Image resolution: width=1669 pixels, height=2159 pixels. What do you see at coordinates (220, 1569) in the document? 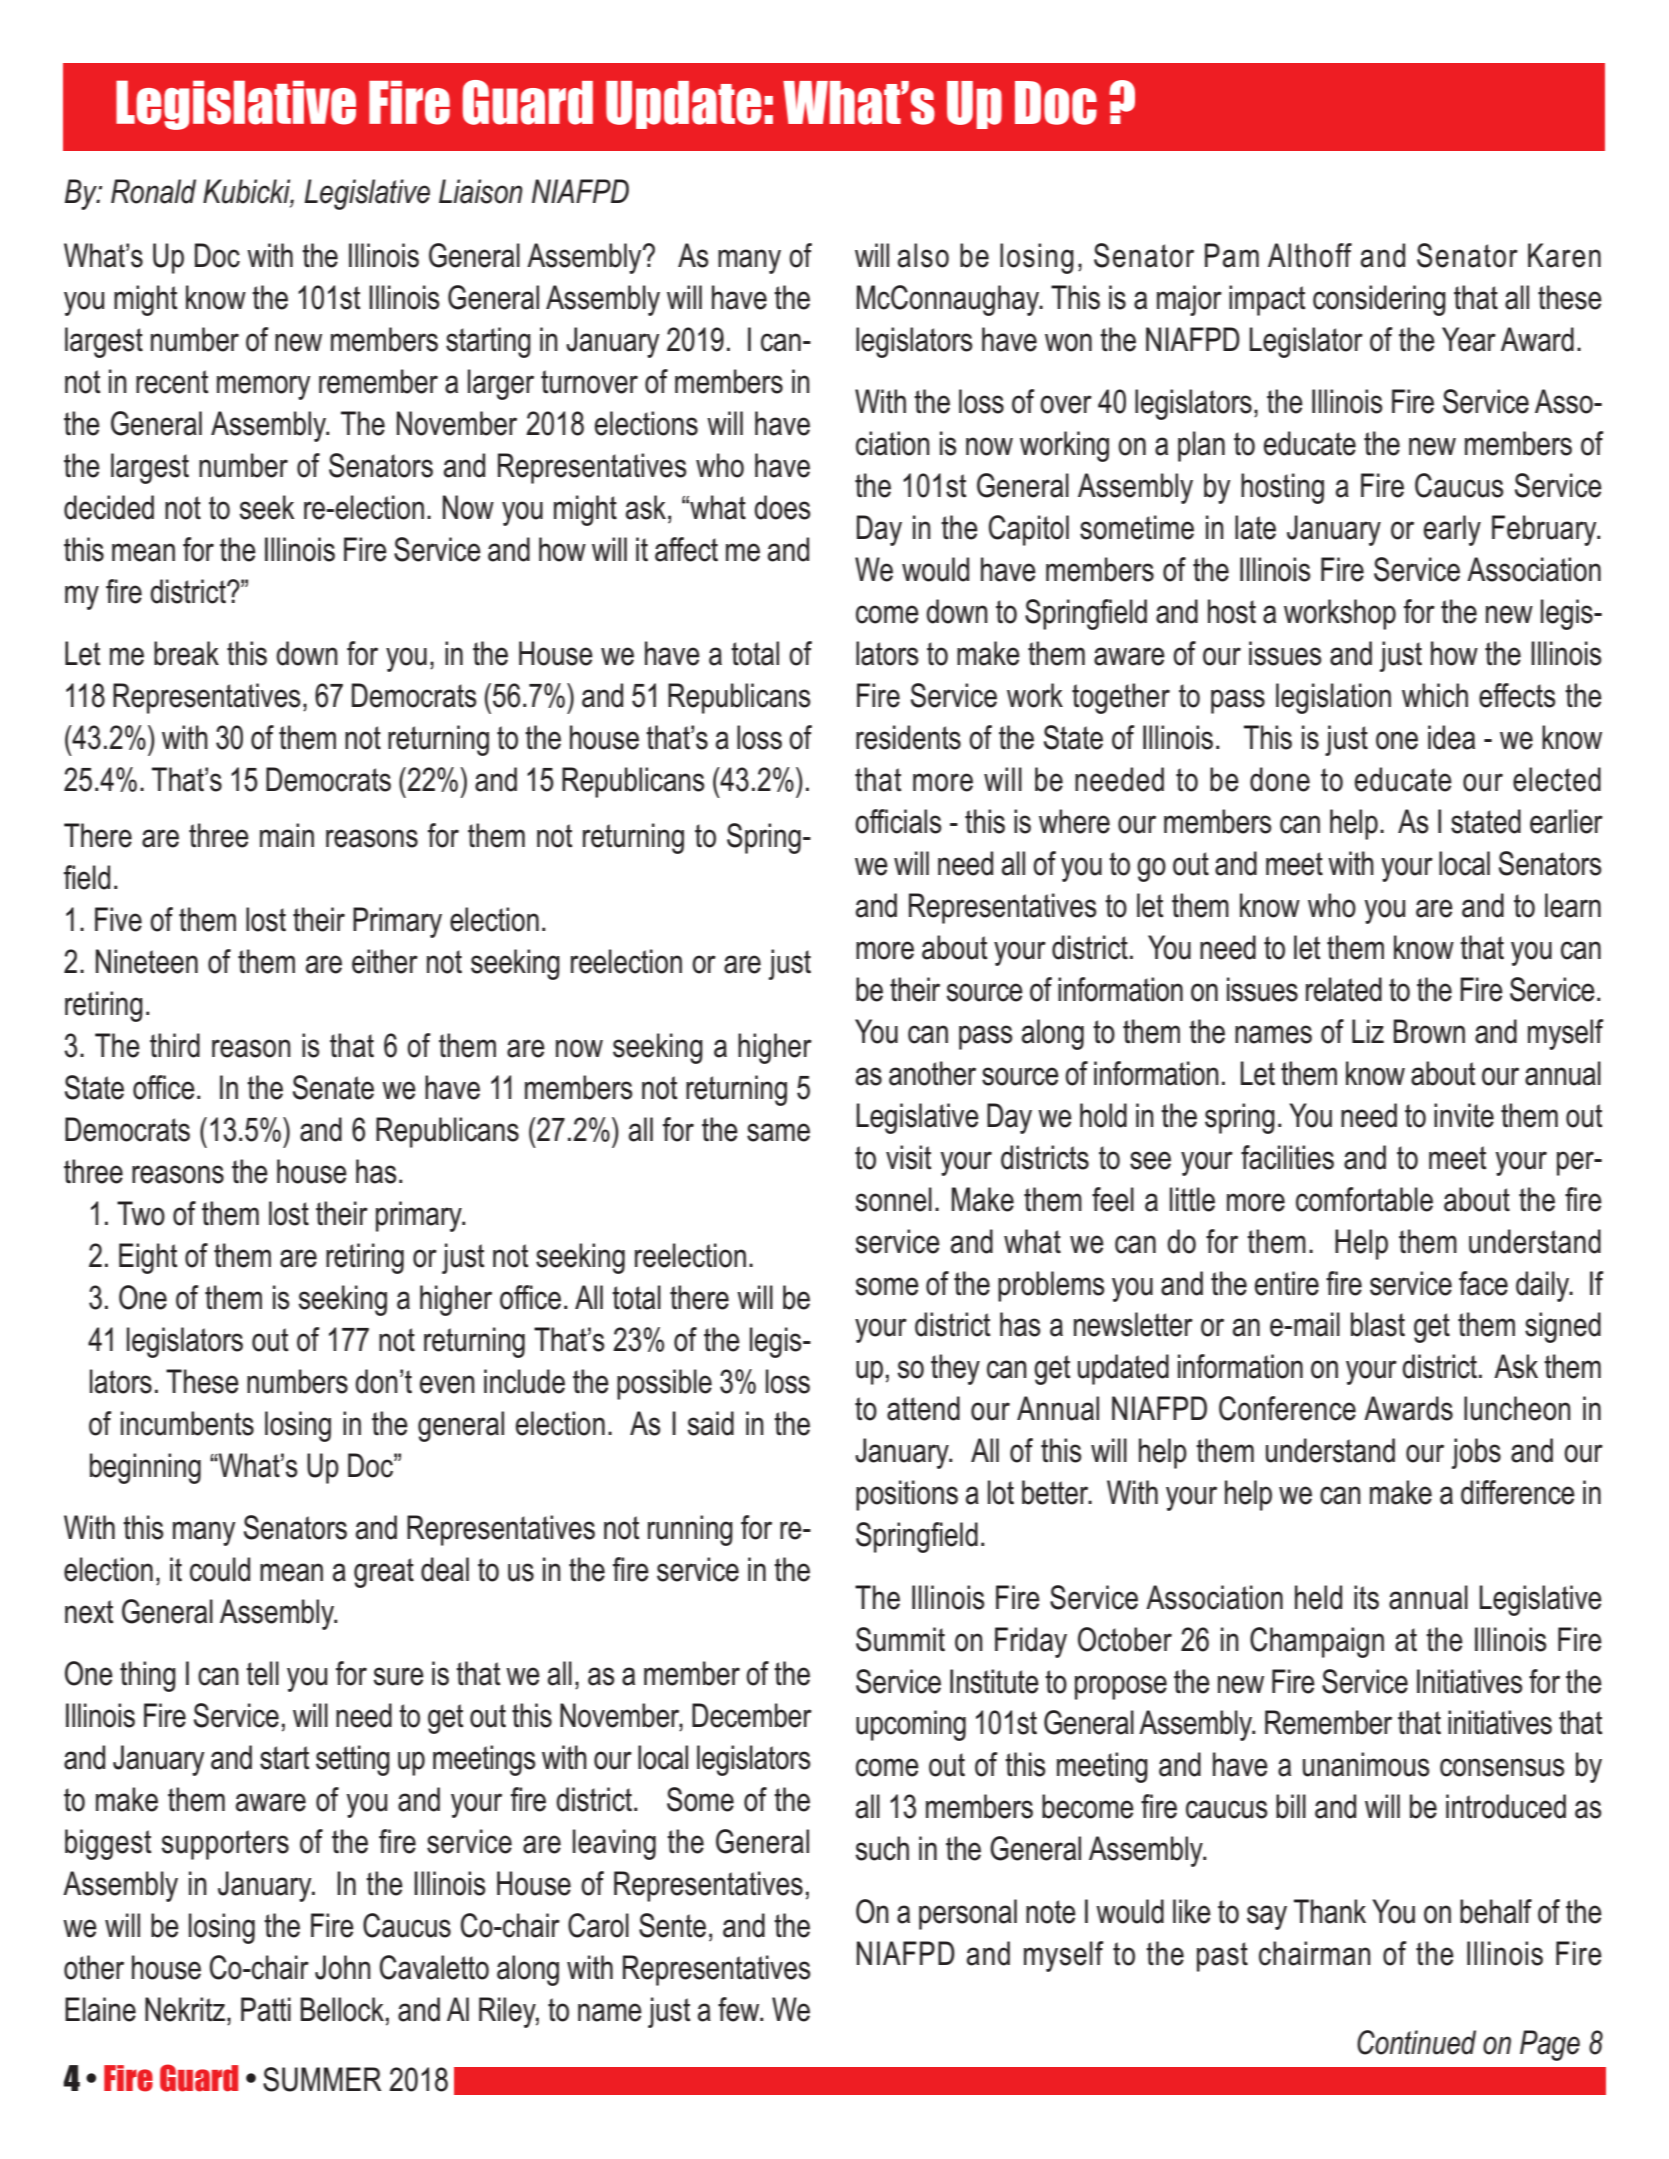
I see `could` at bounding box center [220, 1569].
